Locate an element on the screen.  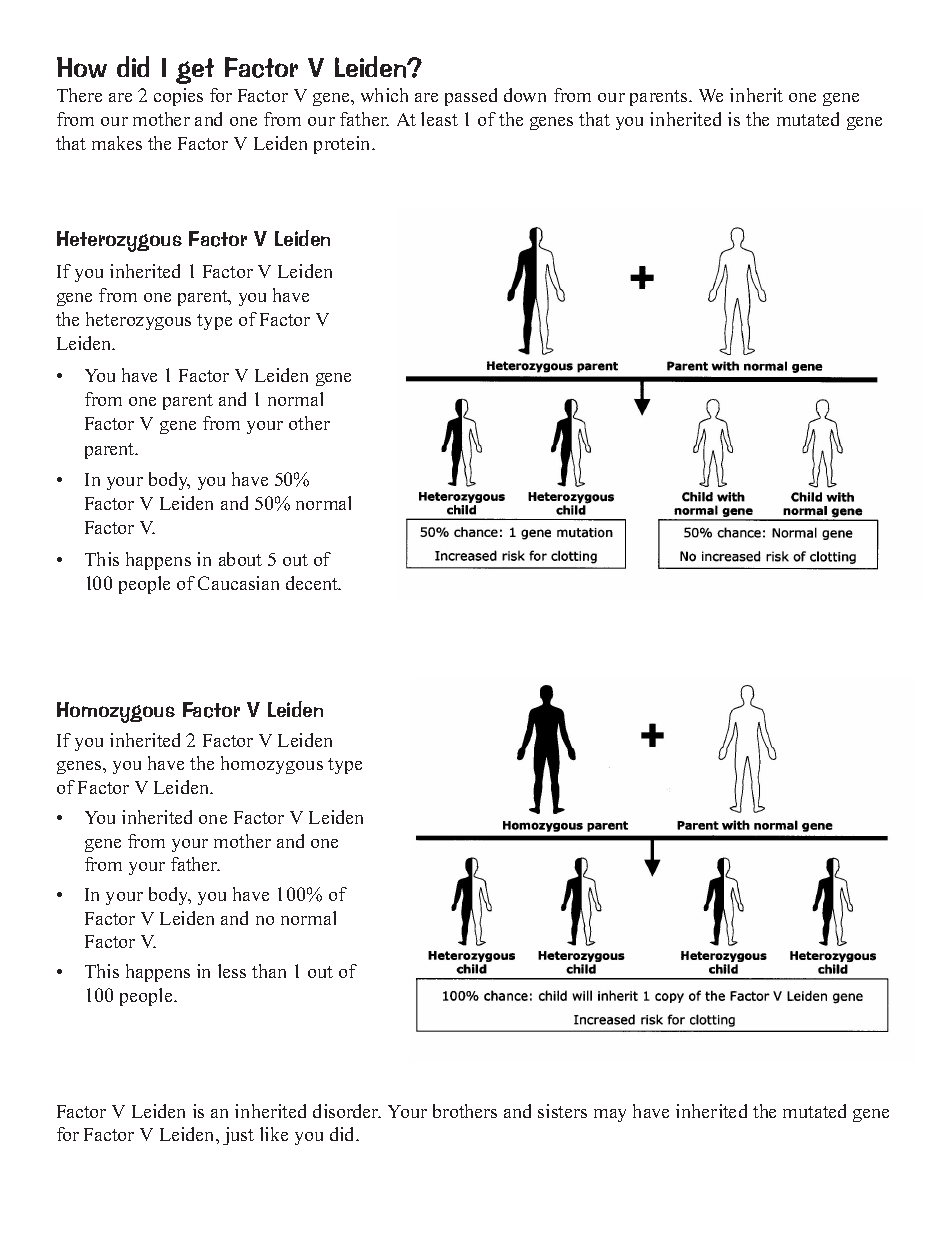
down is located at coordinates (525, 95).
